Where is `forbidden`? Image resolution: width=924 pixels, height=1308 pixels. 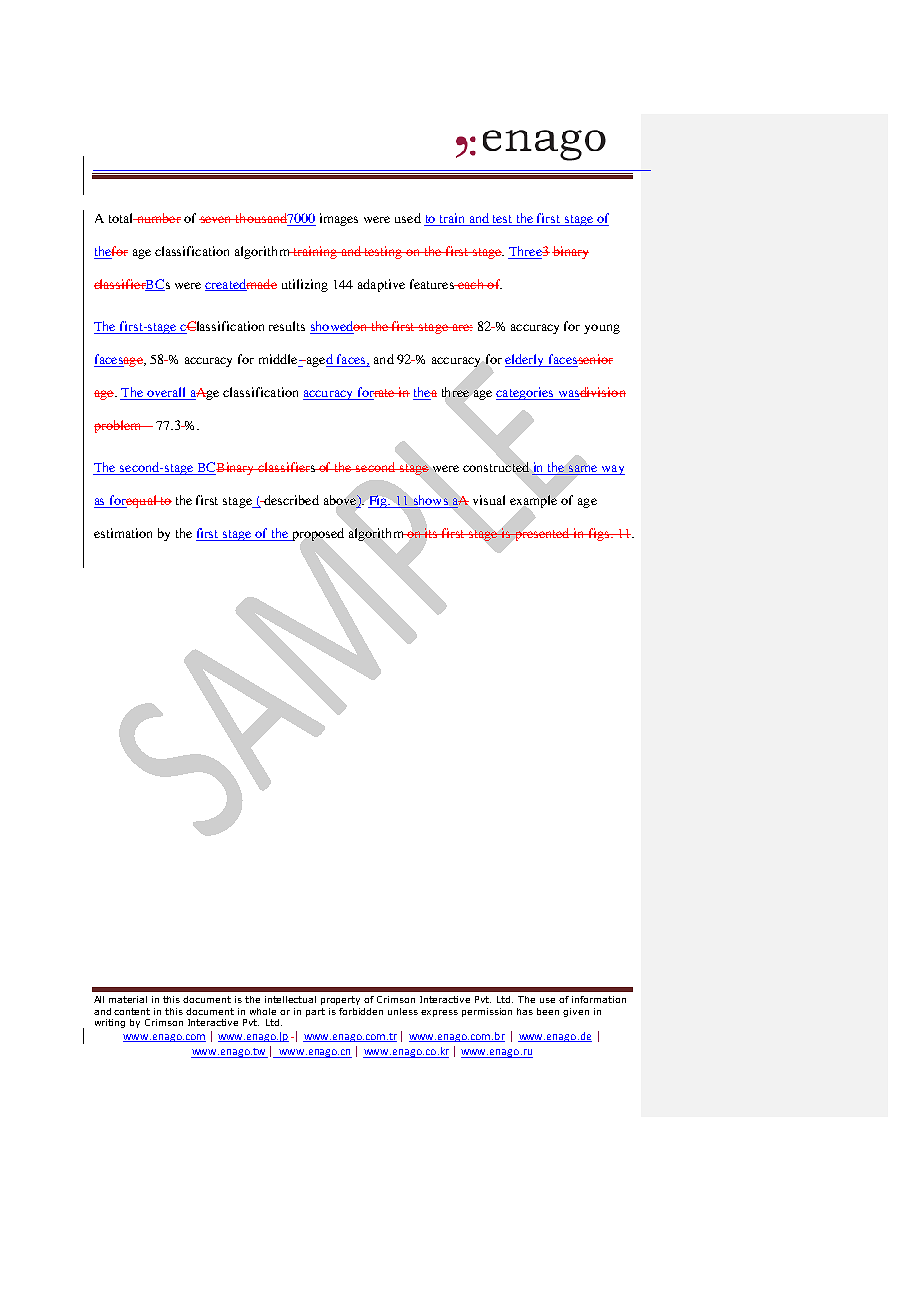
forbidden is located at coordinates (361, 1011).
